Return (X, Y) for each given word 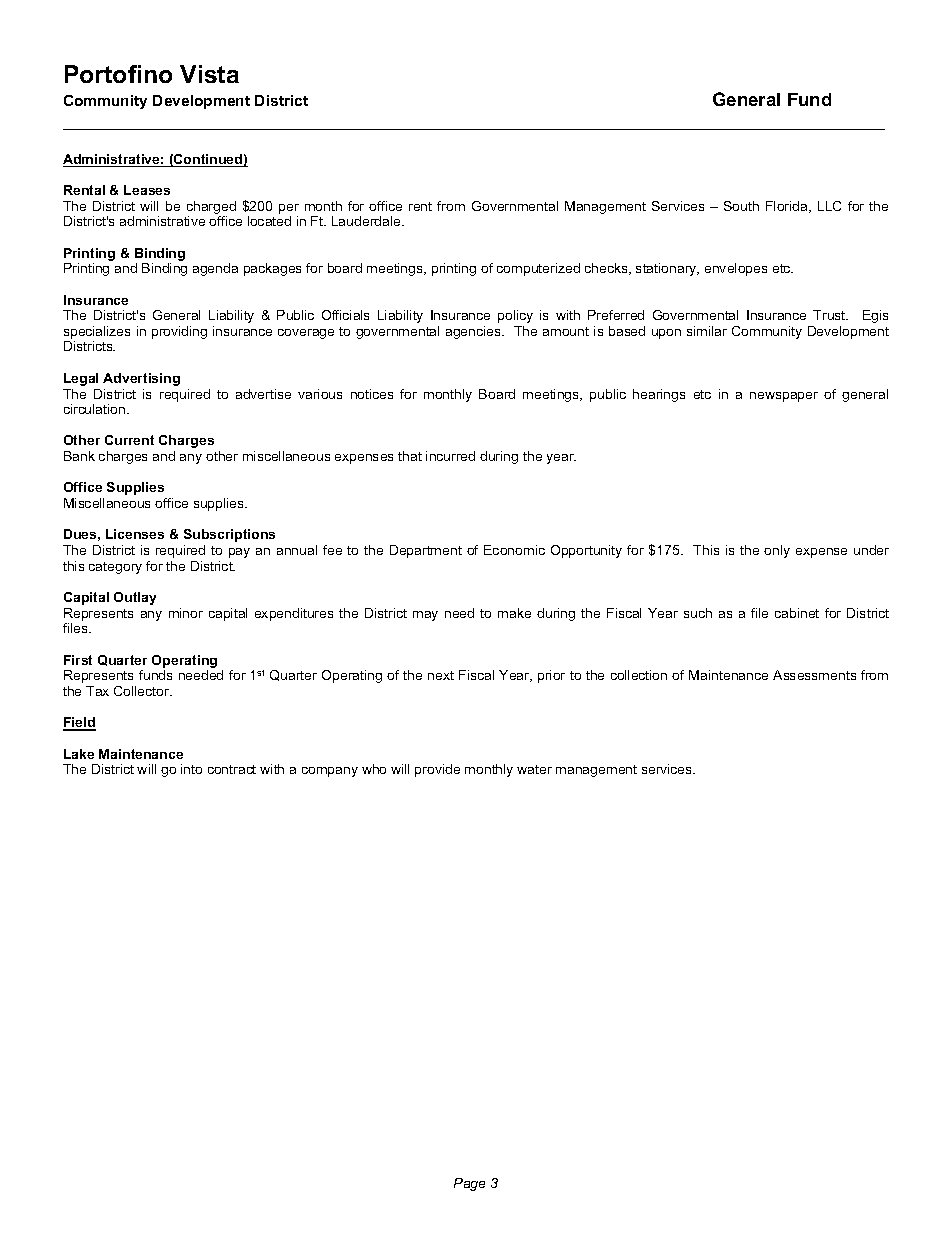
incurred (450, 456)
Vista (209, 74)
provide (437, 770)
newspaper (784, 397)
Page (469, 1184)
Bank (79, 456)
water (534, 769)
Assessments (814, 675)
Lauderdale (367, 221)
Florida (788, 207)
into (191, 769)
